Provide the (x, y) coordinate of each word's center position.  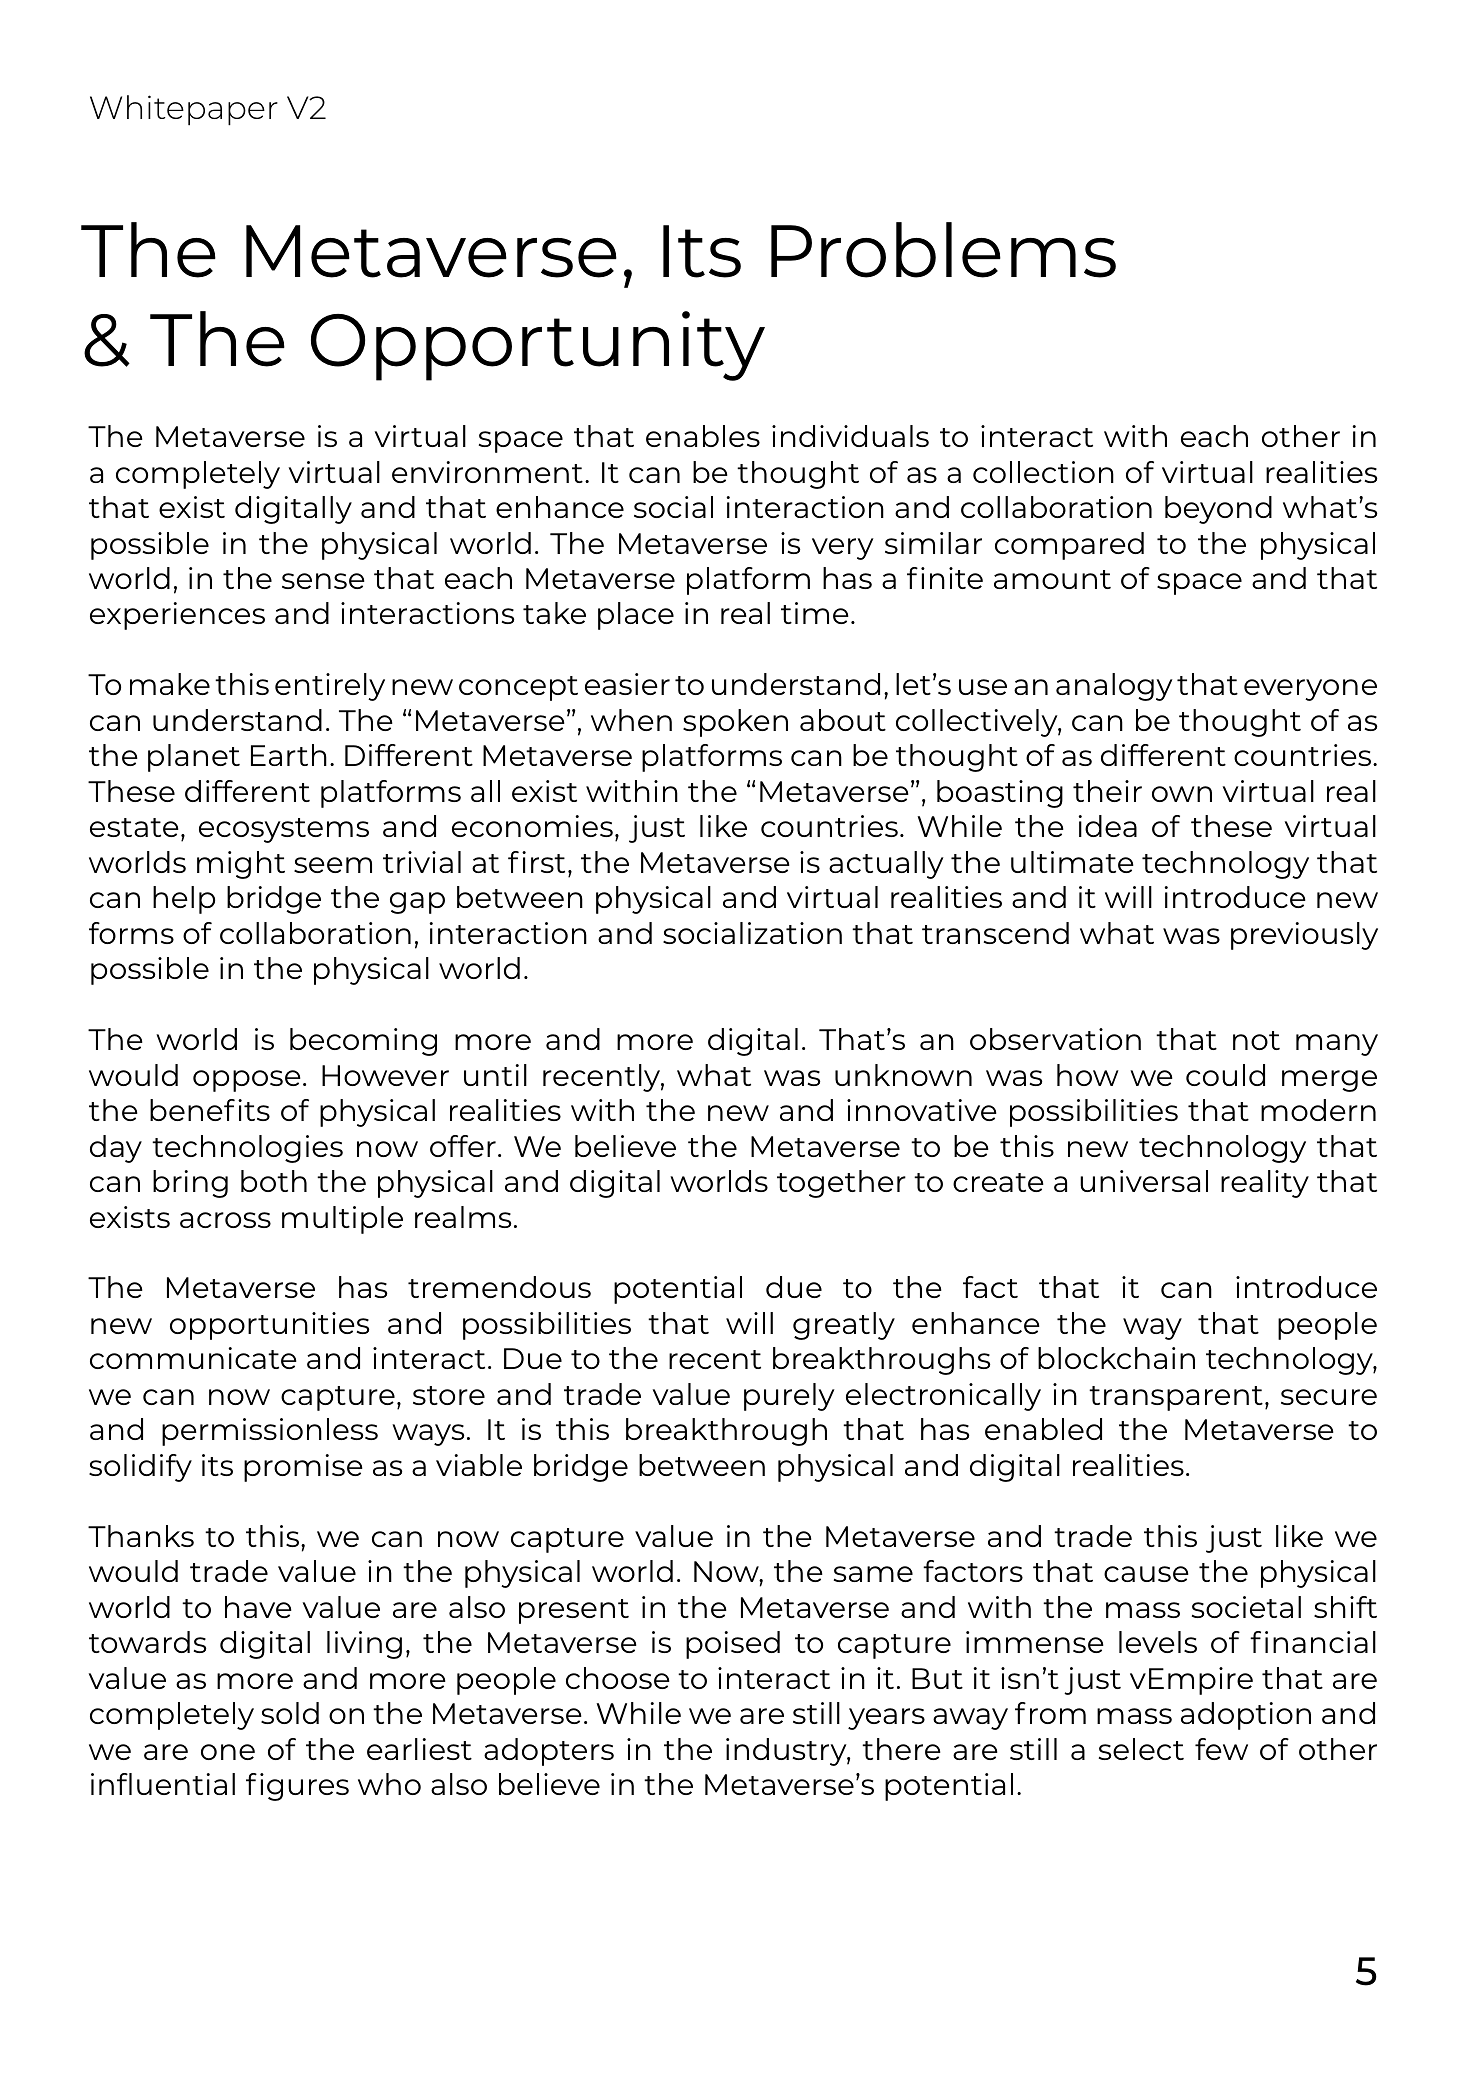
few (1221, 1749)
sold (290, 1713)
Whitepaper (184, 110)
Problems (943, 250)
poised (733, 1645)
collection (1043, 472)
